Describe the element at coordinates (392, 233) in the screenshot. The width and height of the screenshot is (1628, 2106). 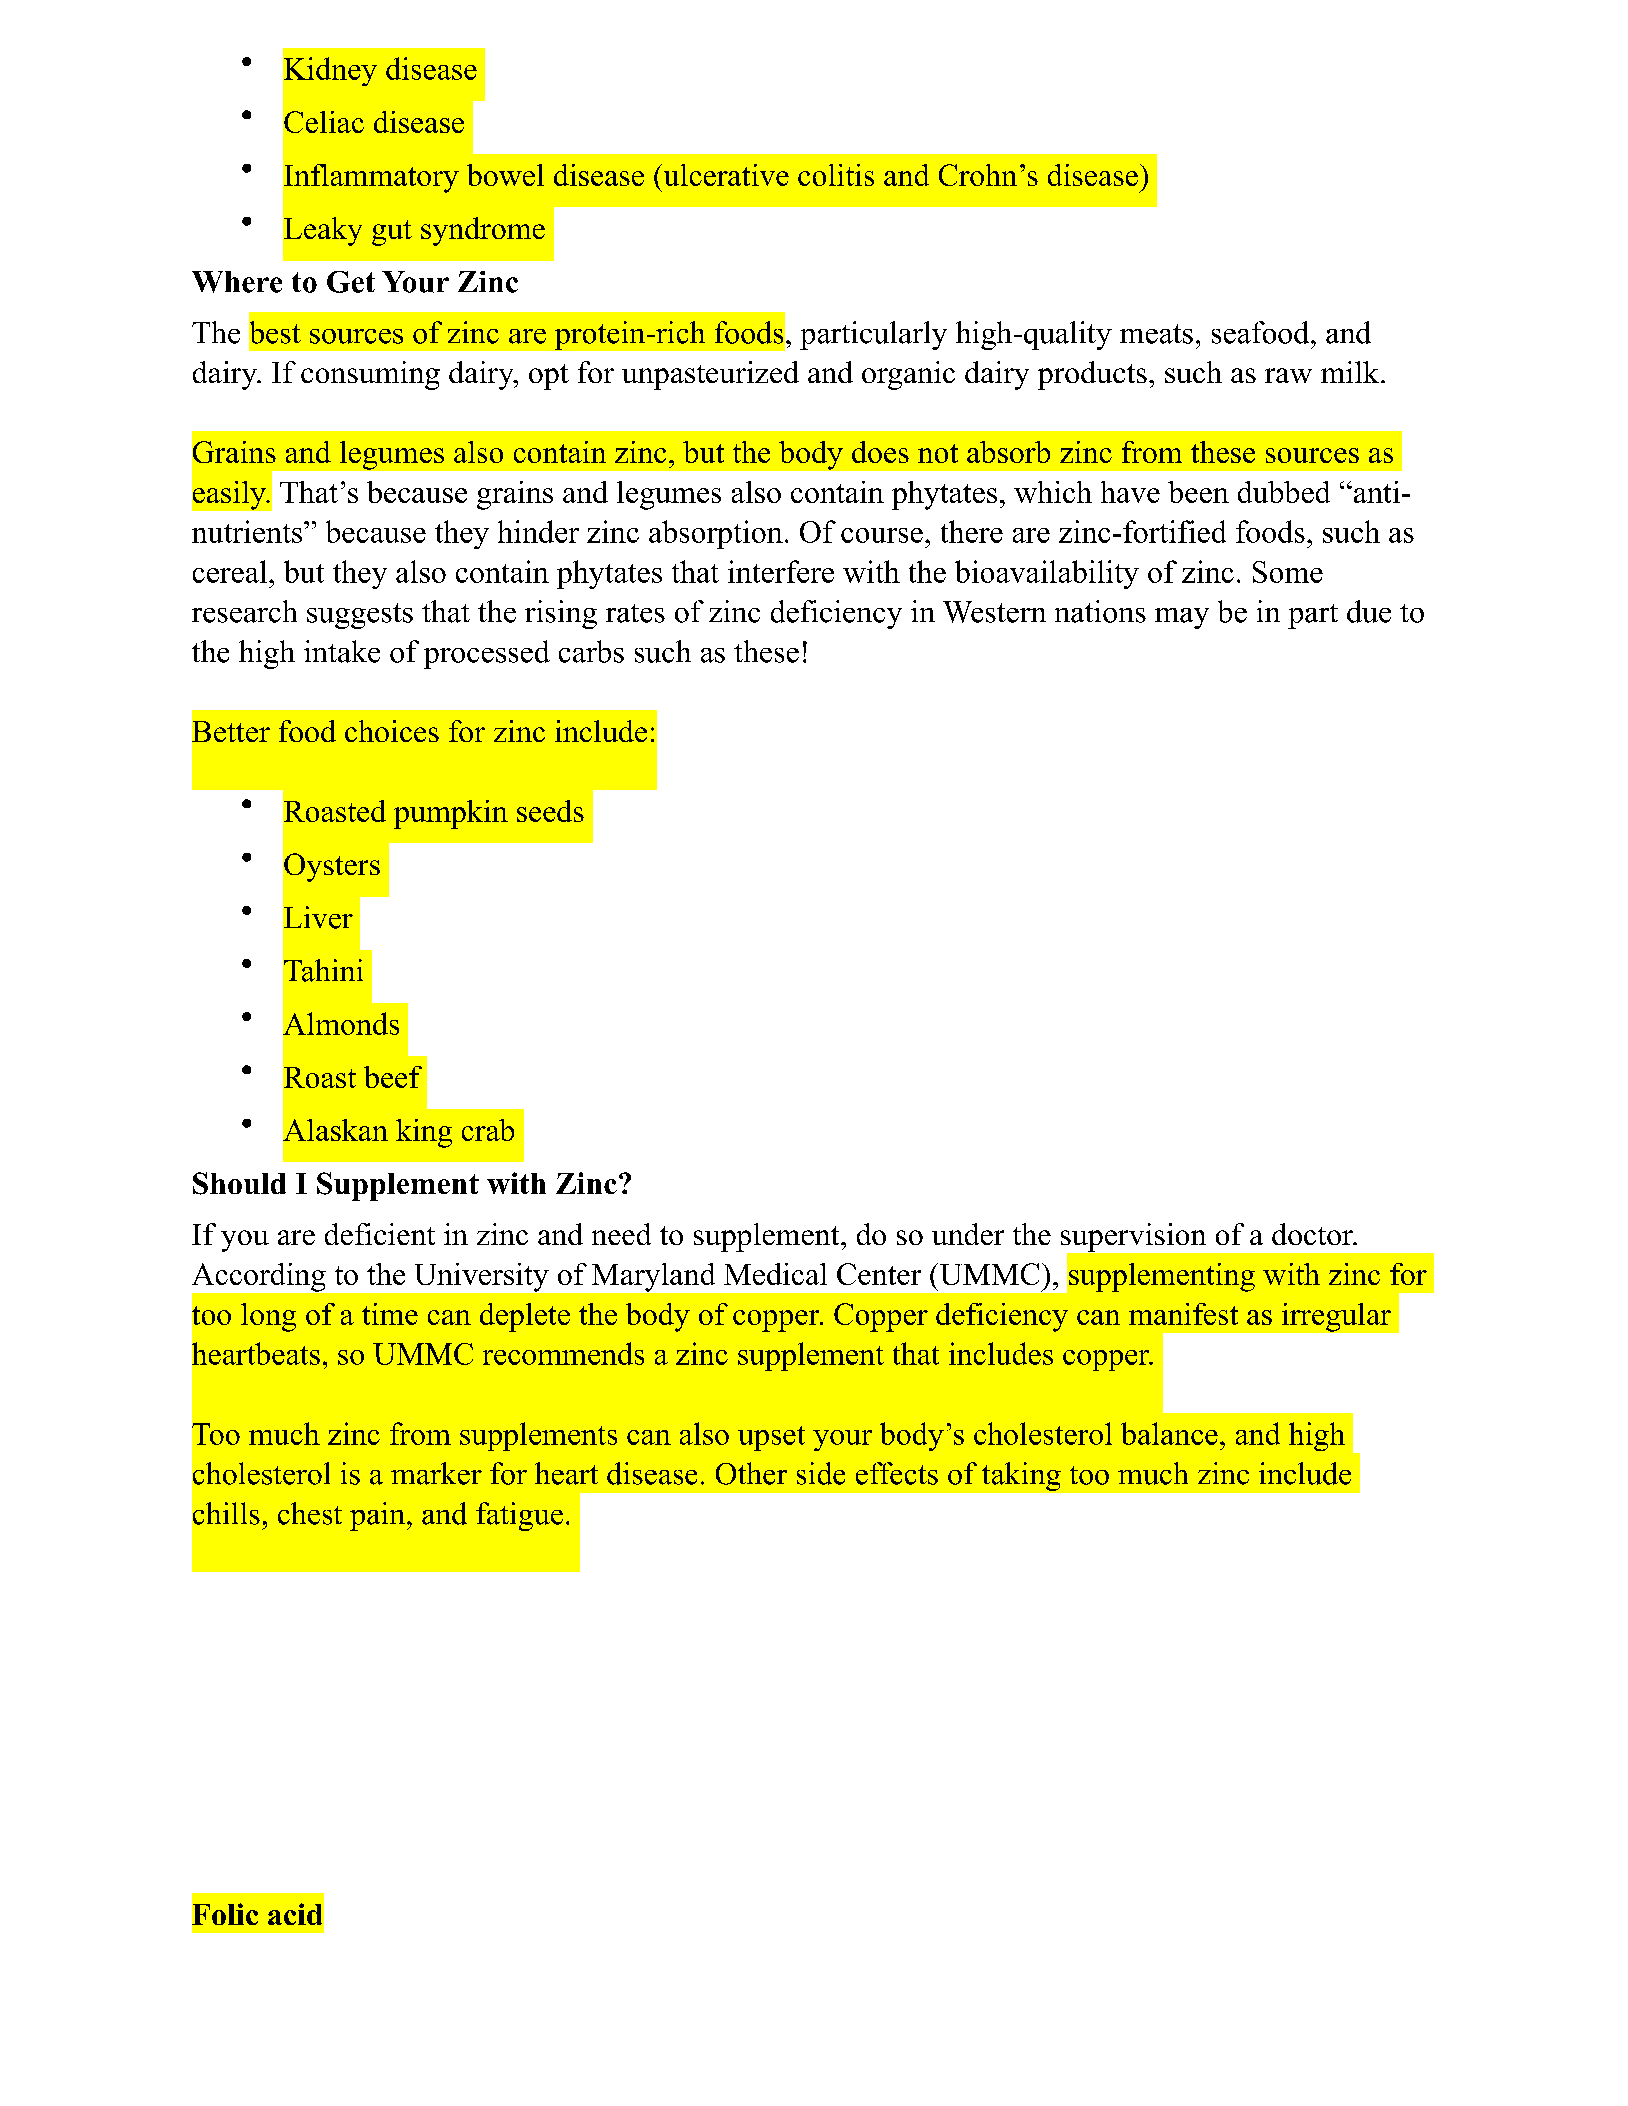
I see `gut` at that location.
